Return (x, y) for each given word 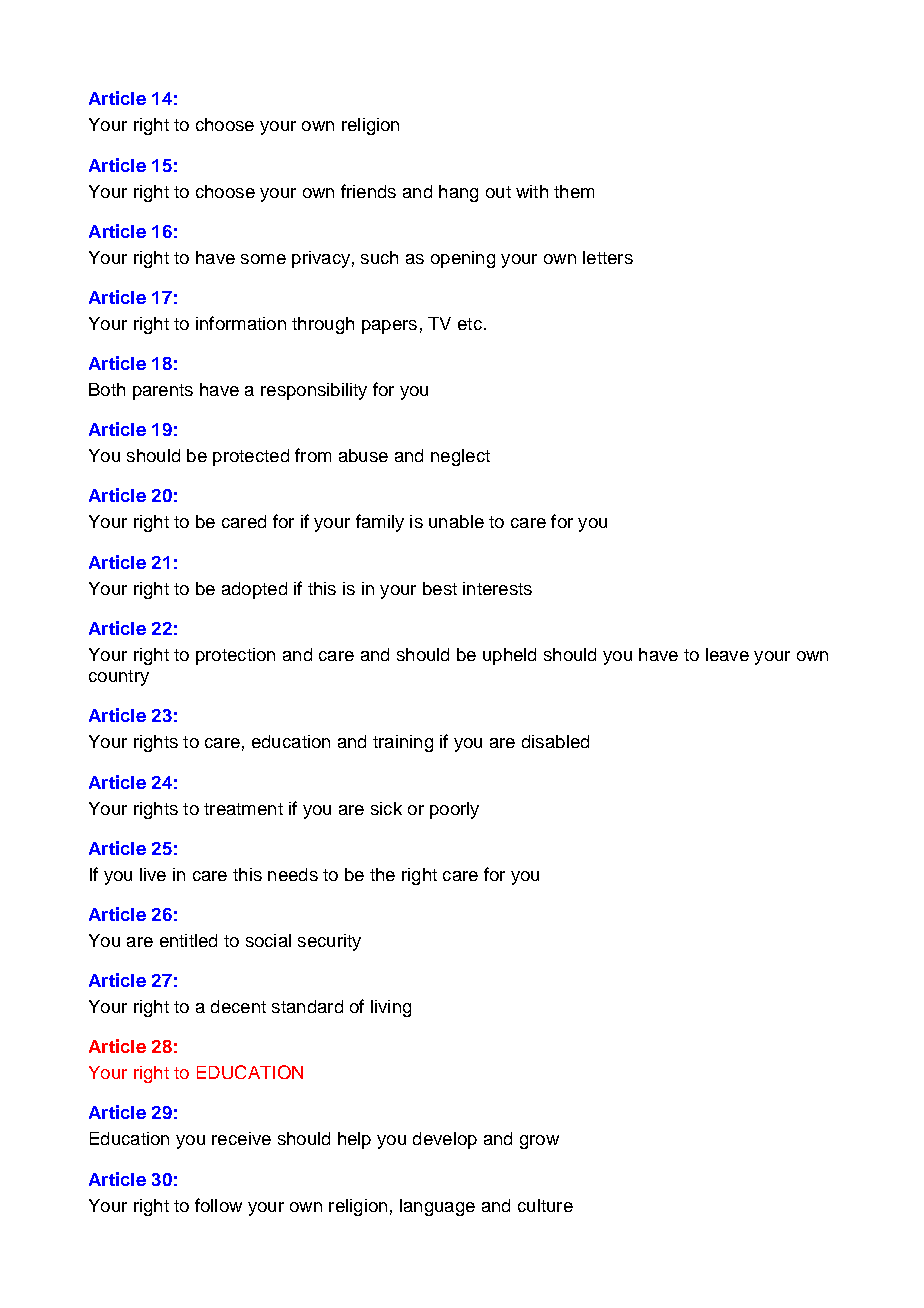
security (329, 942)
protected (251, 457)
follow (218, 1205)
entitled (188, 940)
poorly (454, 810)
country (119, 678)
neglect (460, 457)
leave (727, 654)
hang (458, 193)
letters (608, 257)
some (263, 259)
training (403, 743)
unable (456, 521)
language (437, 1207)
